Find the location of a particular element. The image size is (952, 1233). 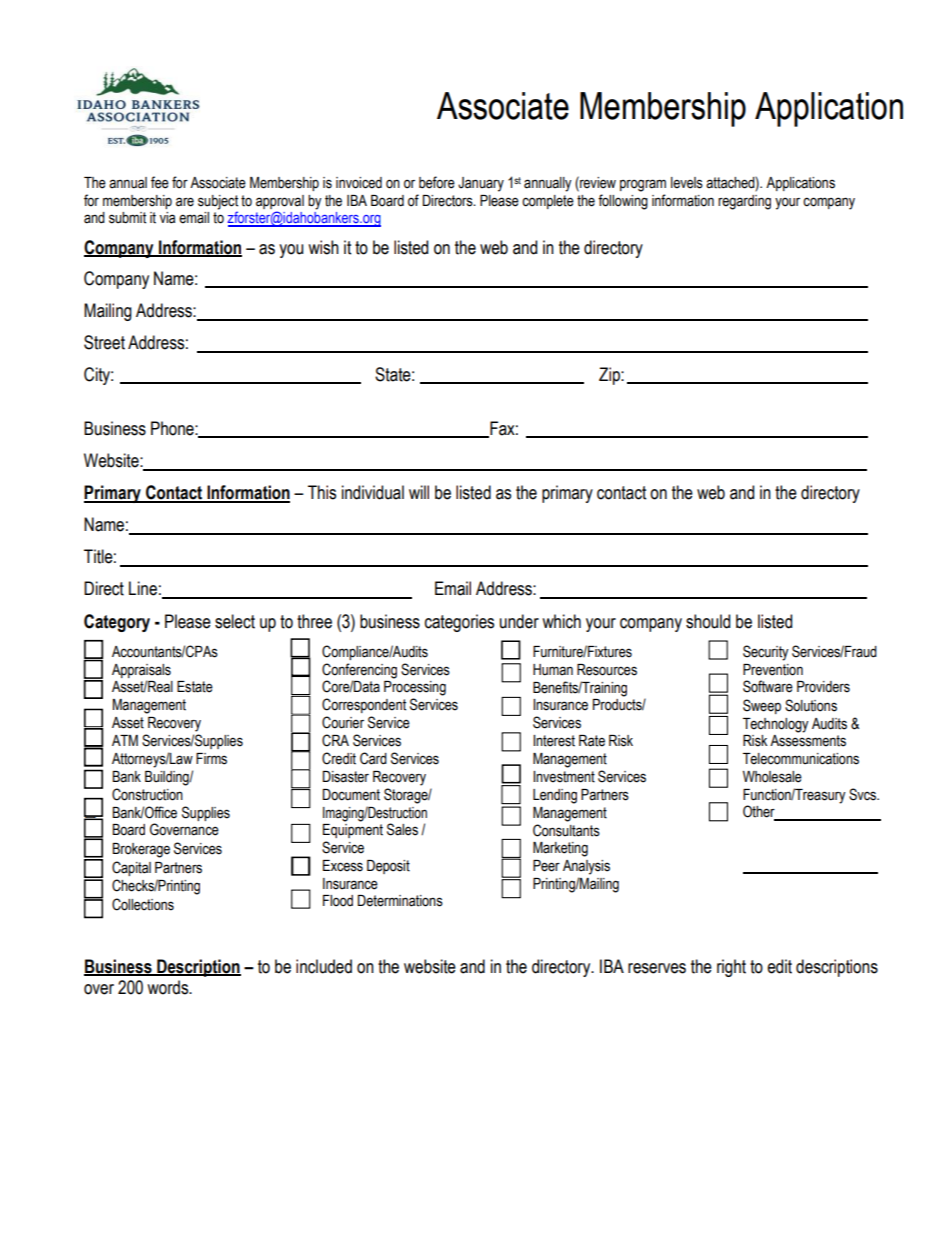

ATM is located at coordinates (125, 740).
